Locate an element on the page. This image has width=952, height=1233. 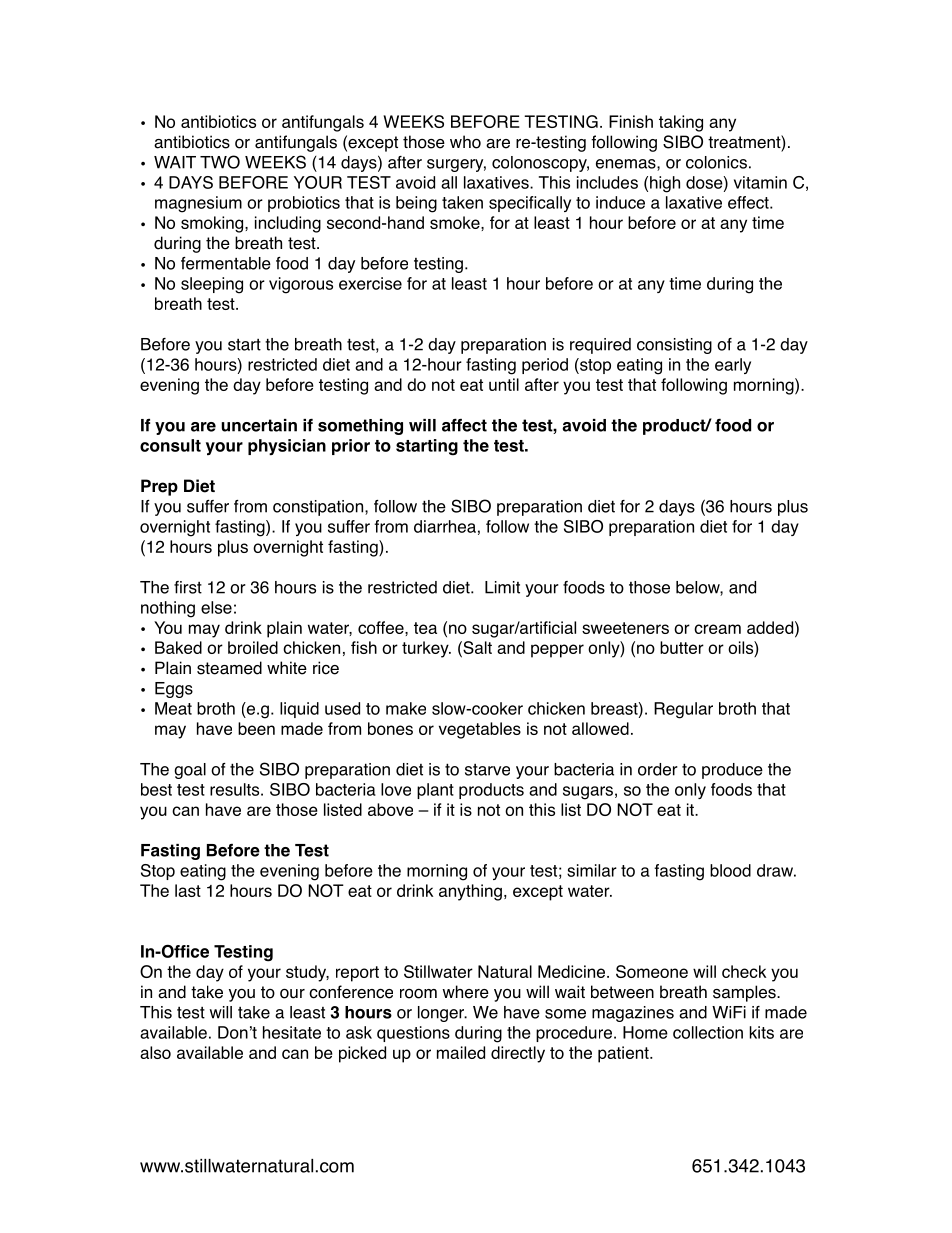
taking is located at coordinates (681, 123).
